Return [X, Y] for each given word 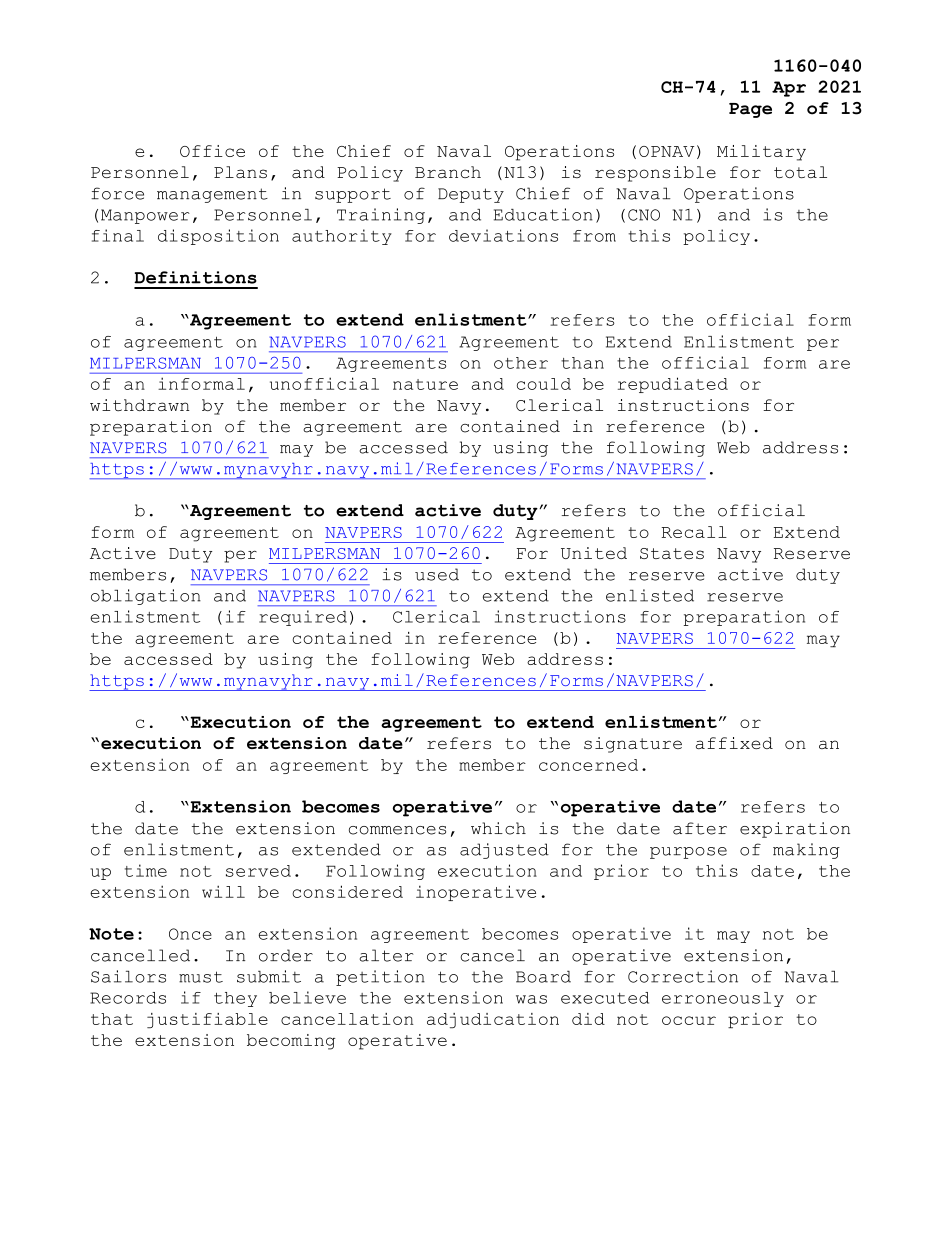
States [672, 553]
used [437, 574]
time [146, 870]
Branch [448, 172]
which [498, 828]
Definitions [195, 277]
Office [212, 151]
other [521, 363]
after [700, 828]
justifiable [207, 1020]
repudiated [673, 385]
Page [750, 110]
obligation [146, 597]
